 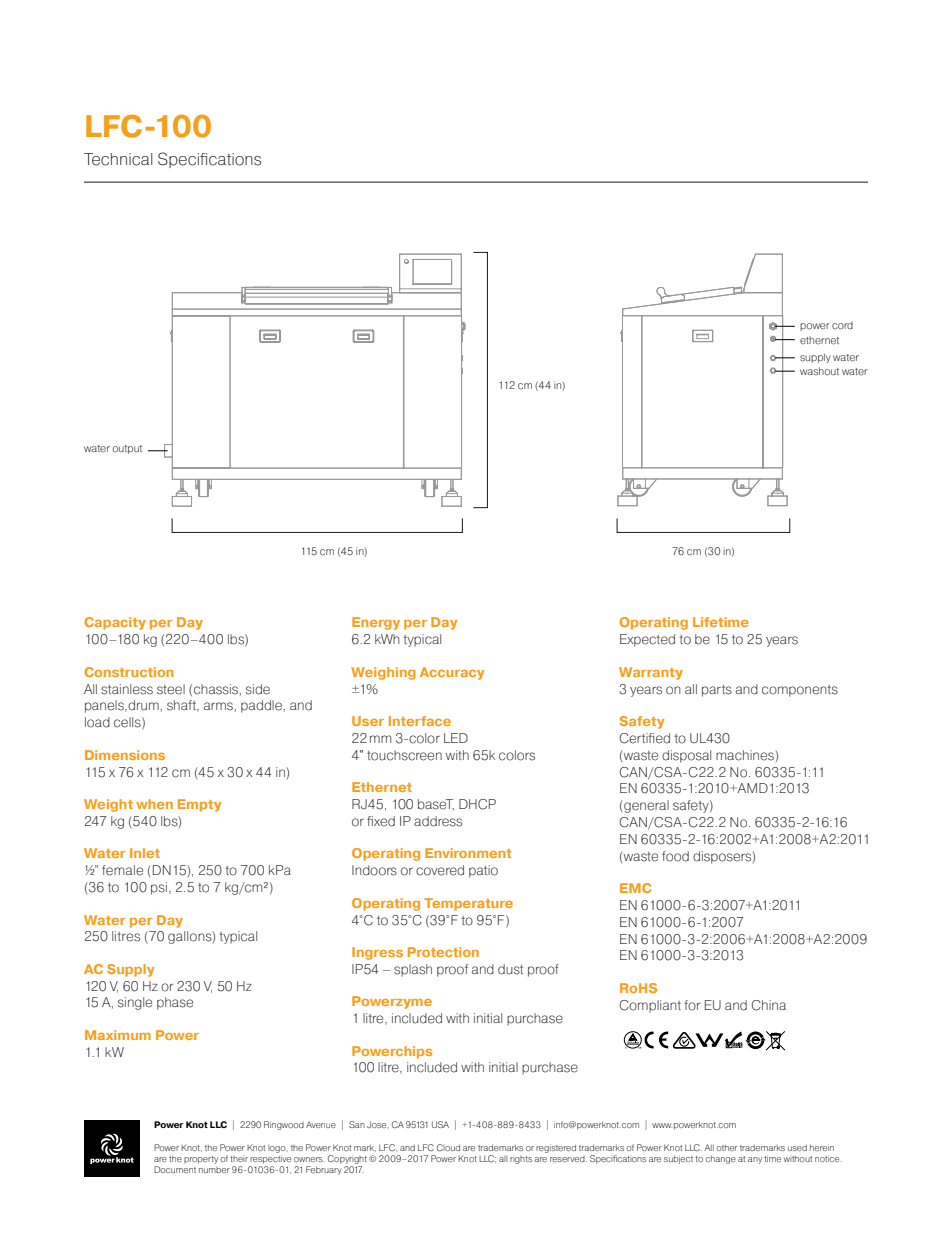 I want to click on cord, so click(x=842, y=325).
